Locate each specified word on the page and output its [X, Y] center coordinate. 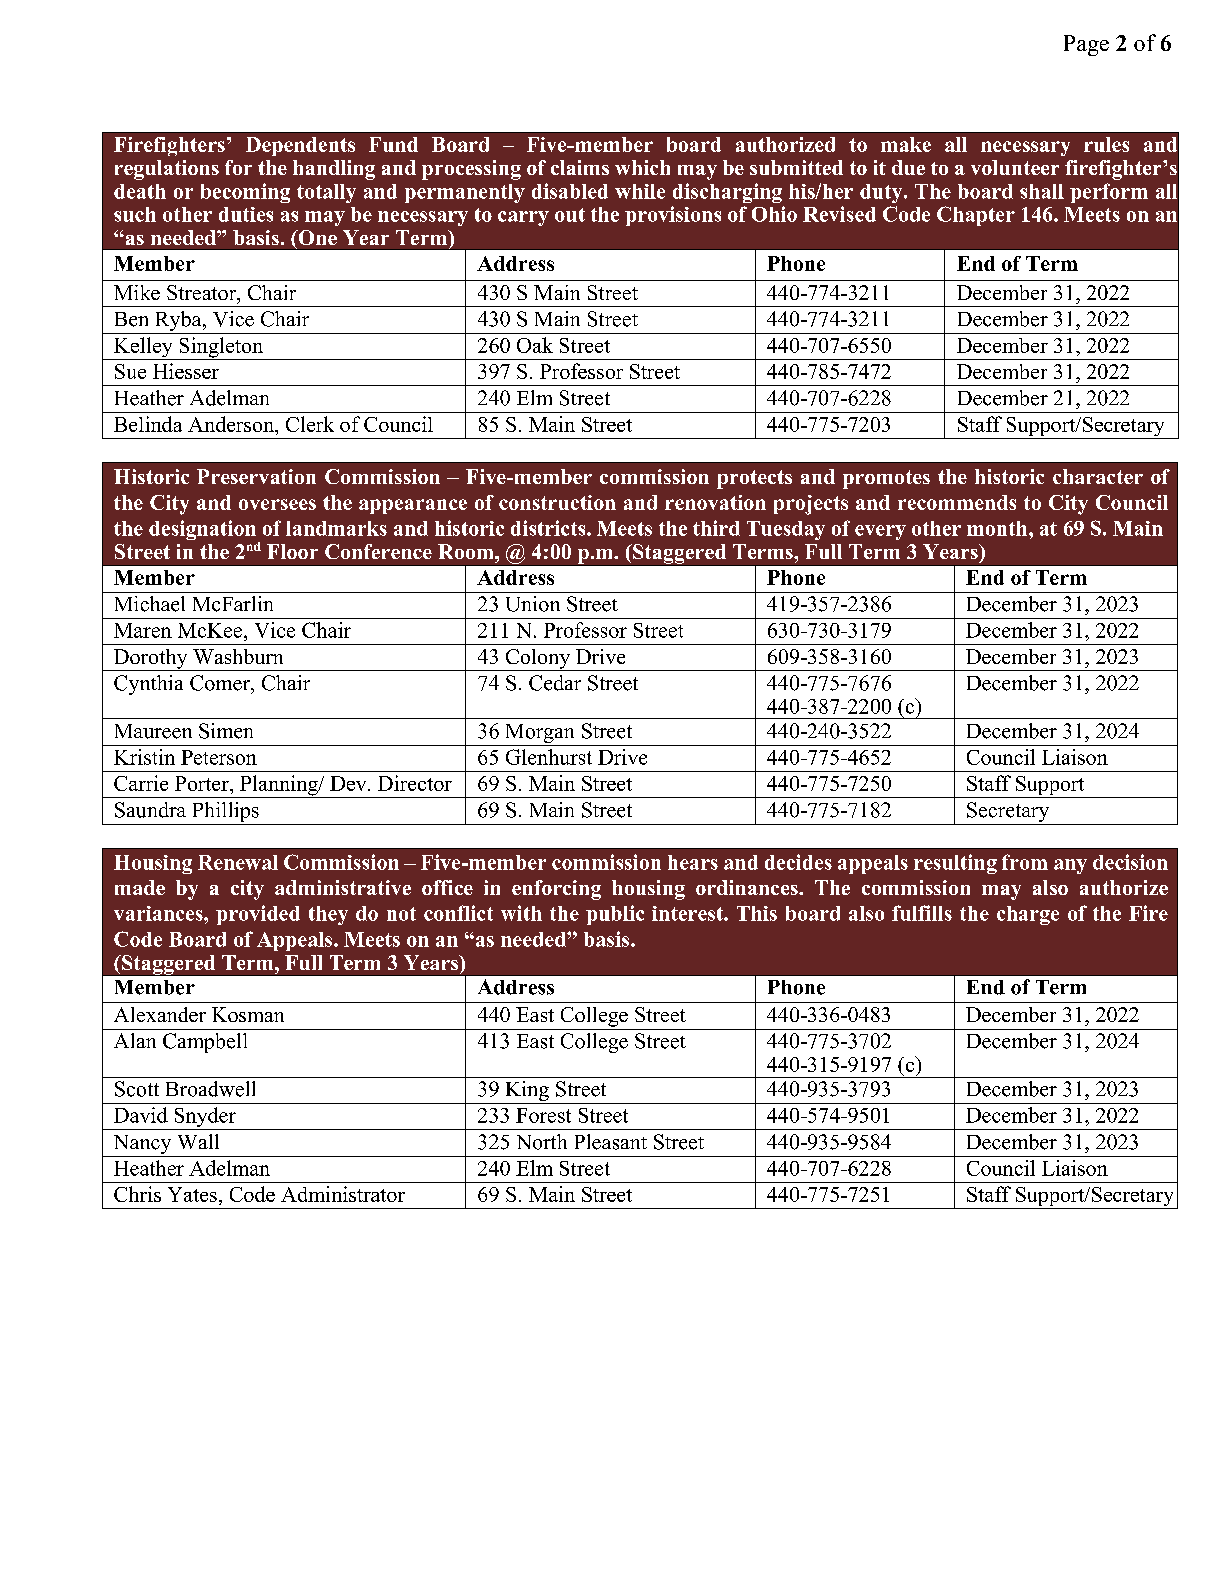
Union [533, 604]
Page [1086, 45]
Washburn [238, 656]
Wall [198, 1141]
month [998, 528]
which [642, 167]
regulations [167, 170]
